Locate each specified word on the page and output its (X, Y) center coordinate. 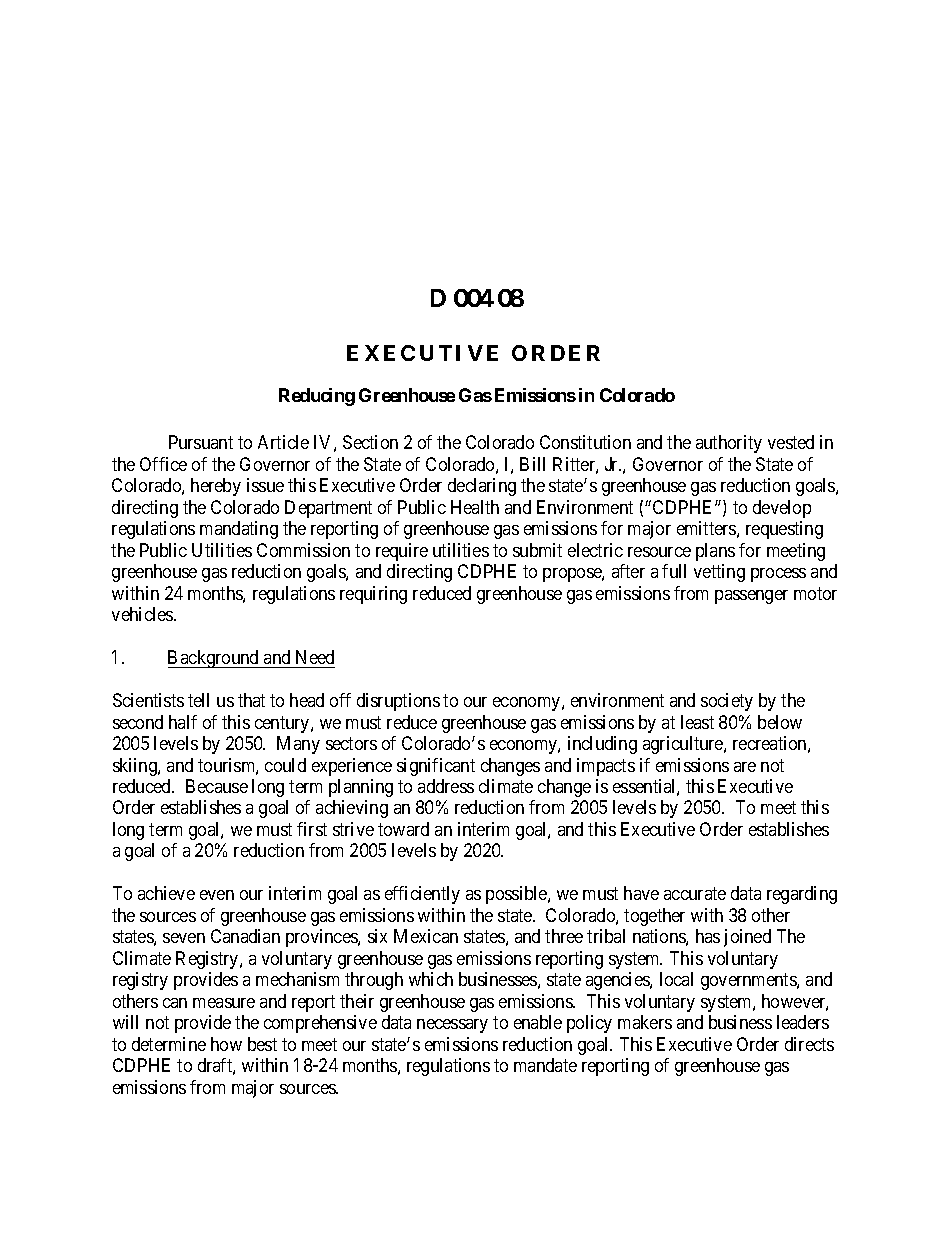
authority (729, 444)
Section (370, 442)
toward (403, 829)
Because (217, 786)
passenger (751, 597)
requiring (373, 595)
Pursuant (201, 442)
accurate (695, 894)
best (262, 1044)
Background (215, 659)
